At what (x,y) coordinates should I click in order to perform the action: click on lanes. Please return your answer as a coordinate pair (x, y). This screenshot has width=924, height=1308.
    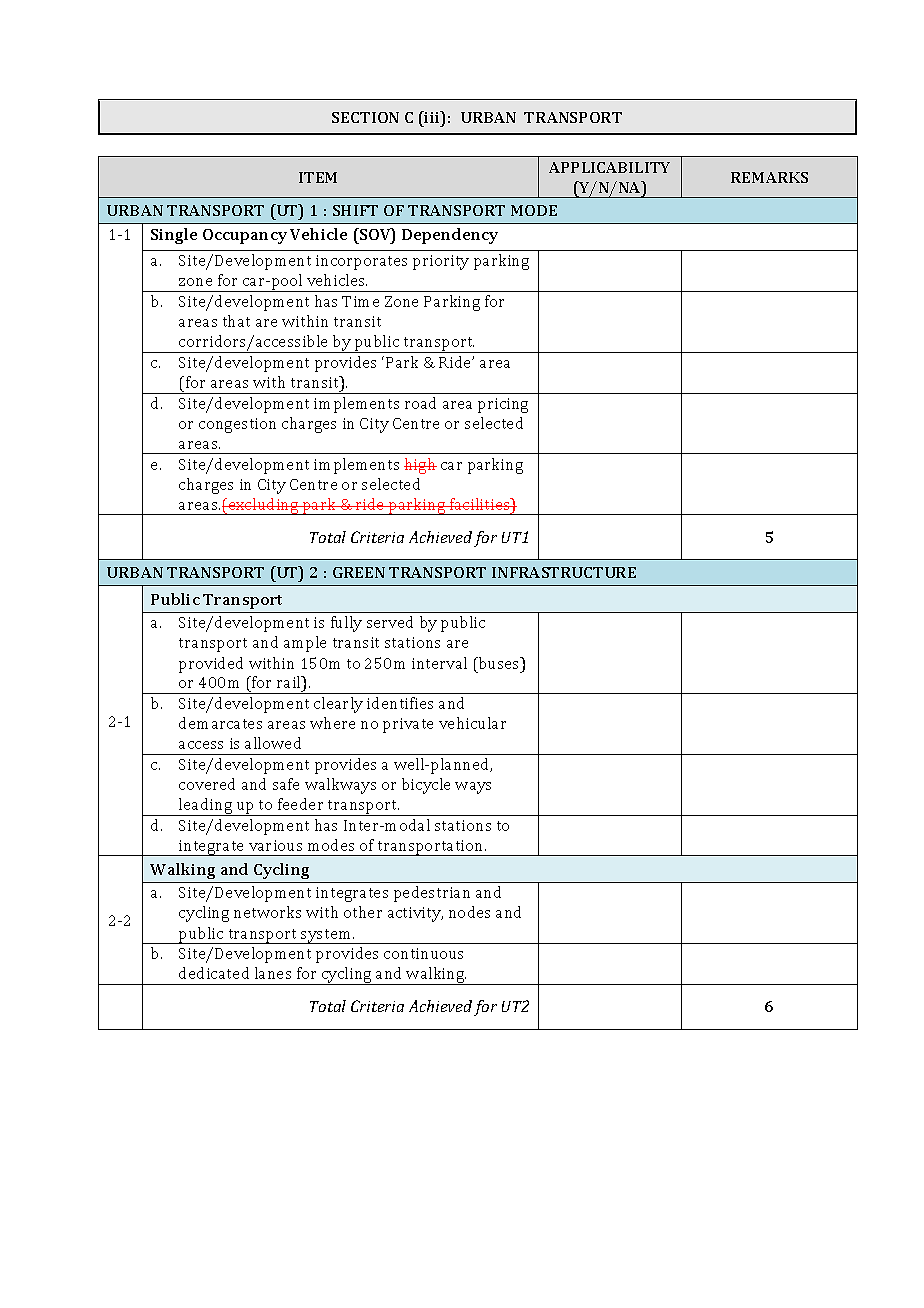
    Looking at the image, I should click on (273, 973).
